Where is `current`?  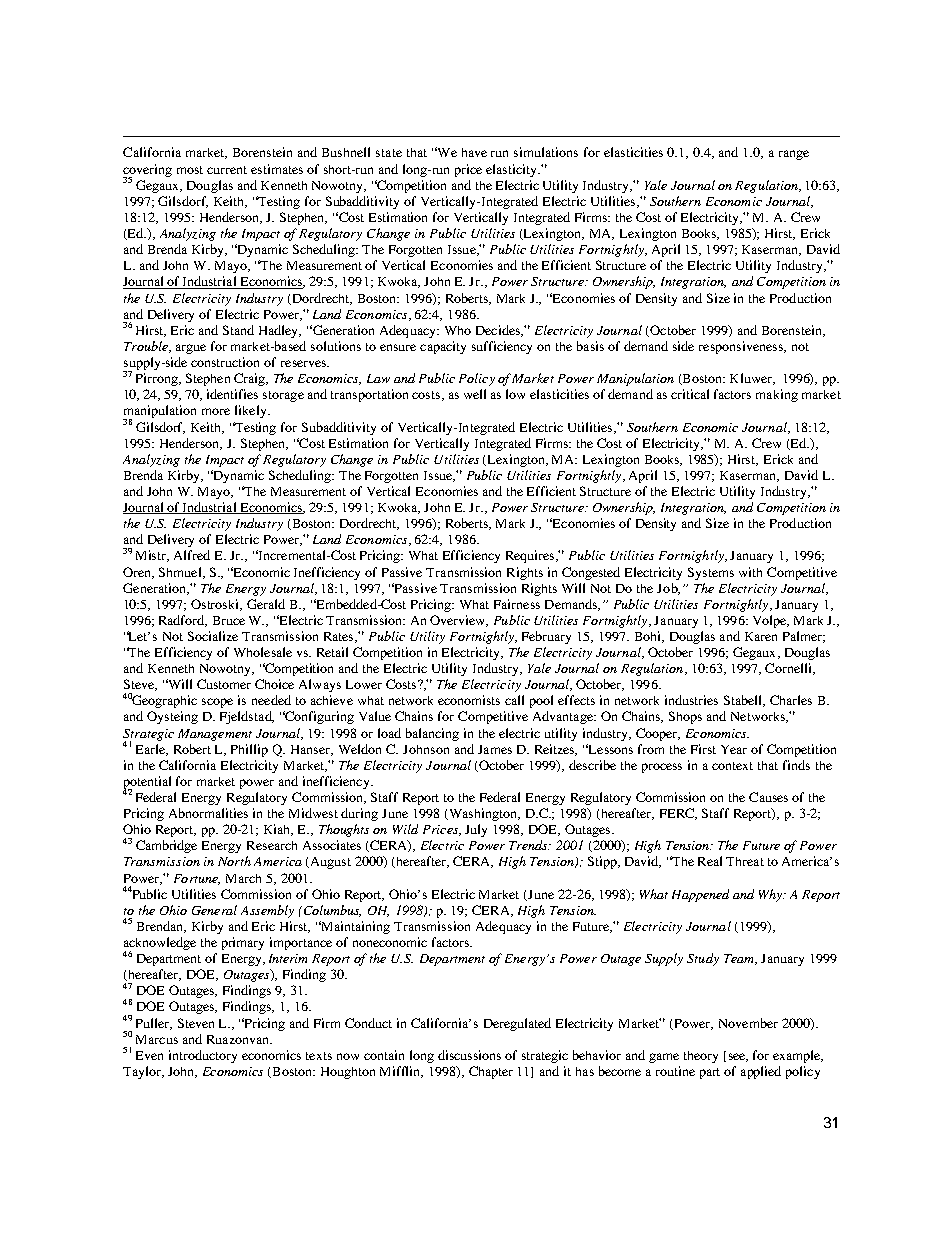
current is located at coordinates (227, 170).
